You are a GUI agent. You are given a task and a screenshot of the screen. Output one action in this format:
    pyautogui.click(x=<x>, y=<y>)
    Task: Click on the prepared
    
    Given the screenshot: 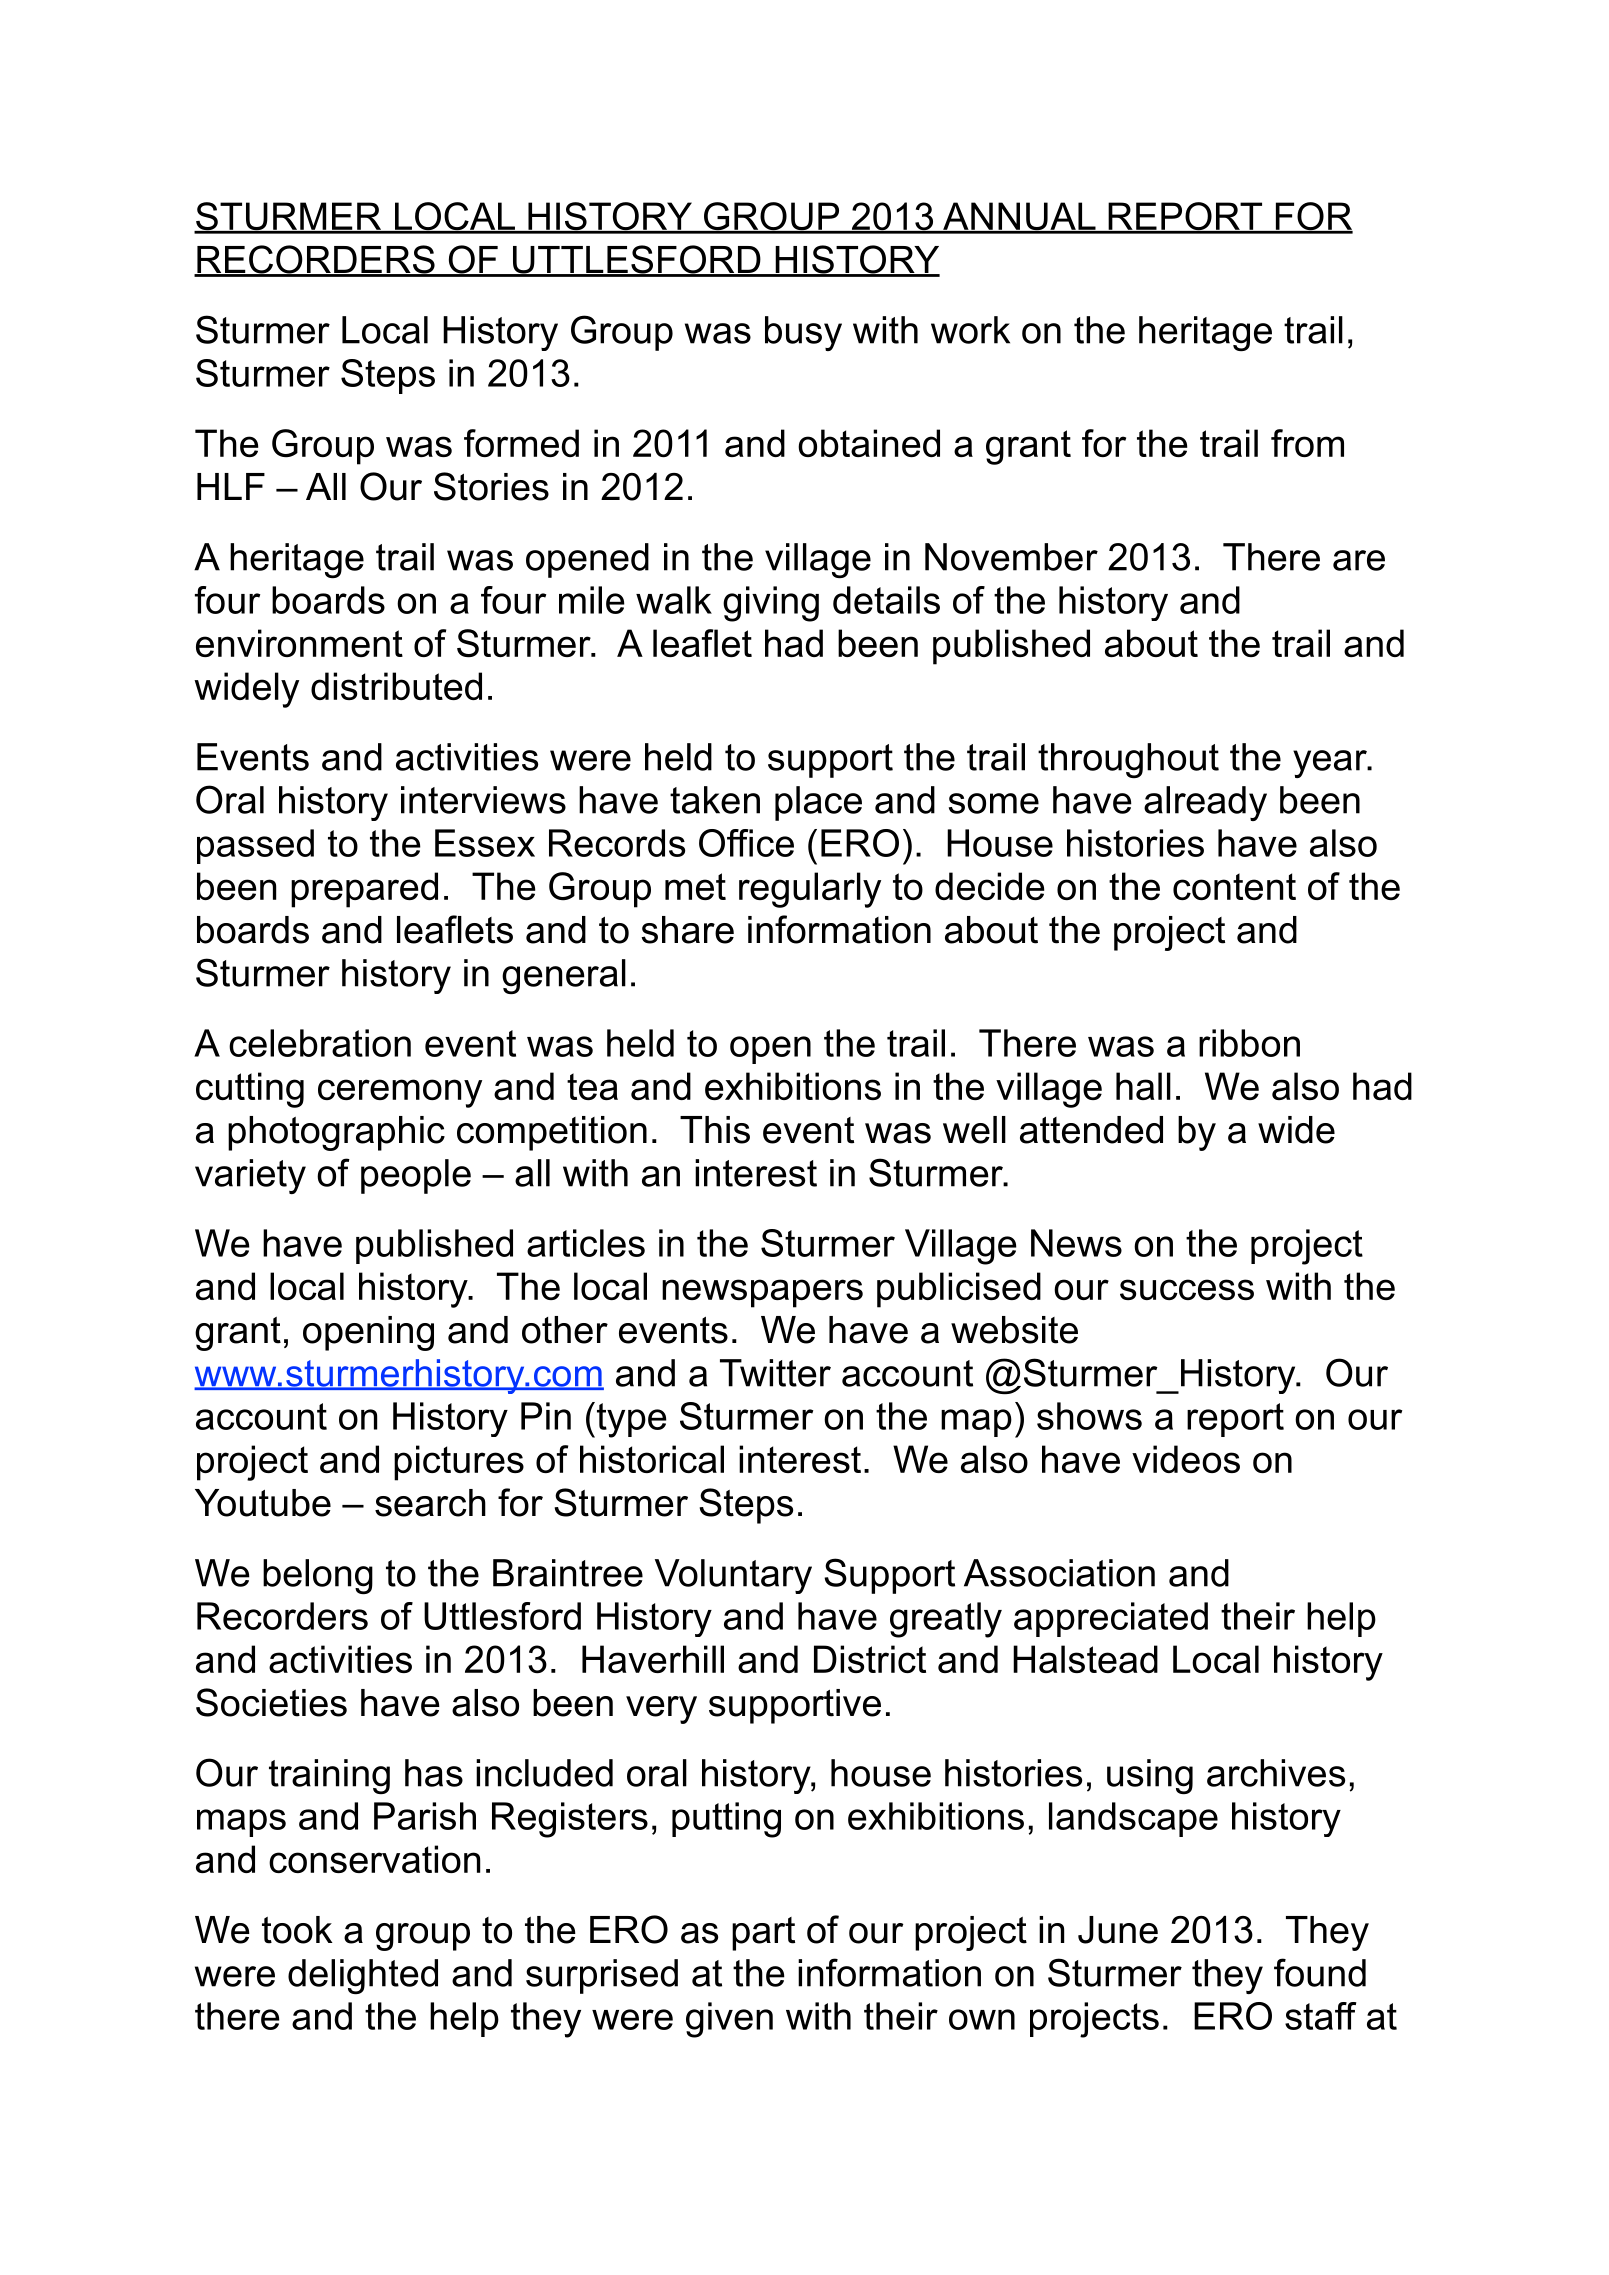 What is the action you would take?
    pyautogui.click(x=364, y=890)
